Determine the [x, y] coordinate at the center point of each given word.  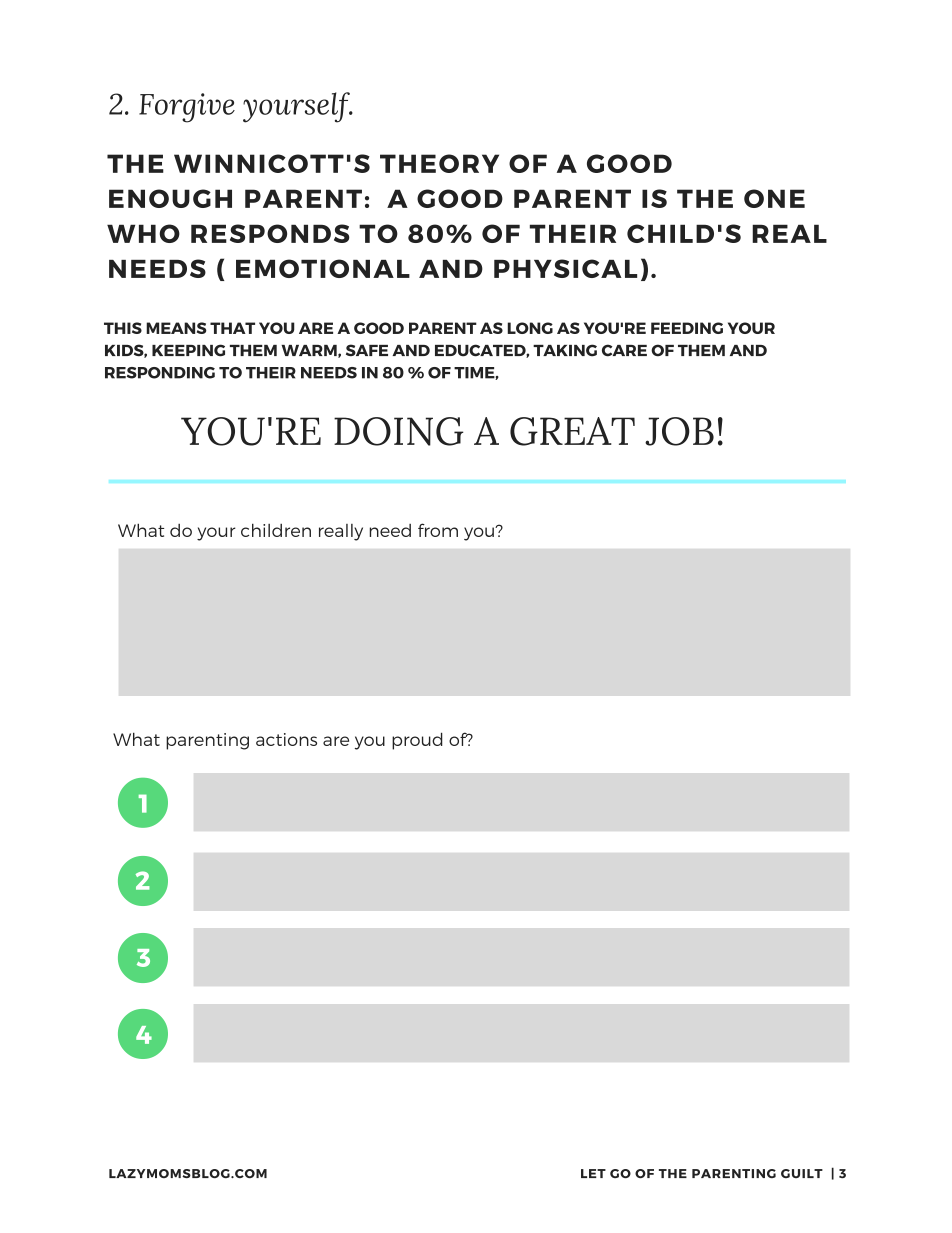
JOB [679, 431]
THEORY [439, 163]
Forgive [187, 108]
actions [286, 739]
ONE [774, 198]
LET [593, 1173]
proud [417, 741]
